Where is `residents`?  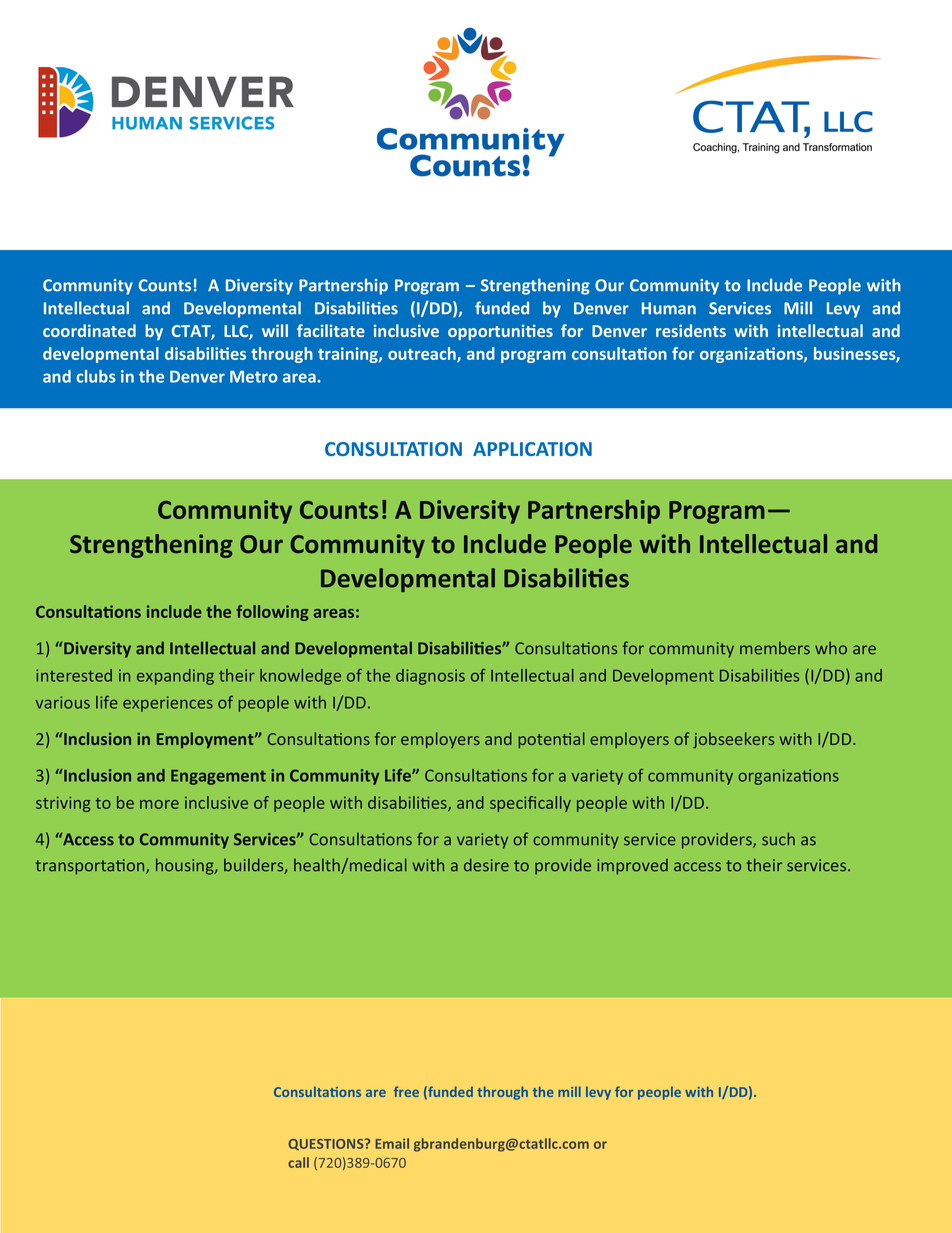 residents is located at coordinates (691, 330).
